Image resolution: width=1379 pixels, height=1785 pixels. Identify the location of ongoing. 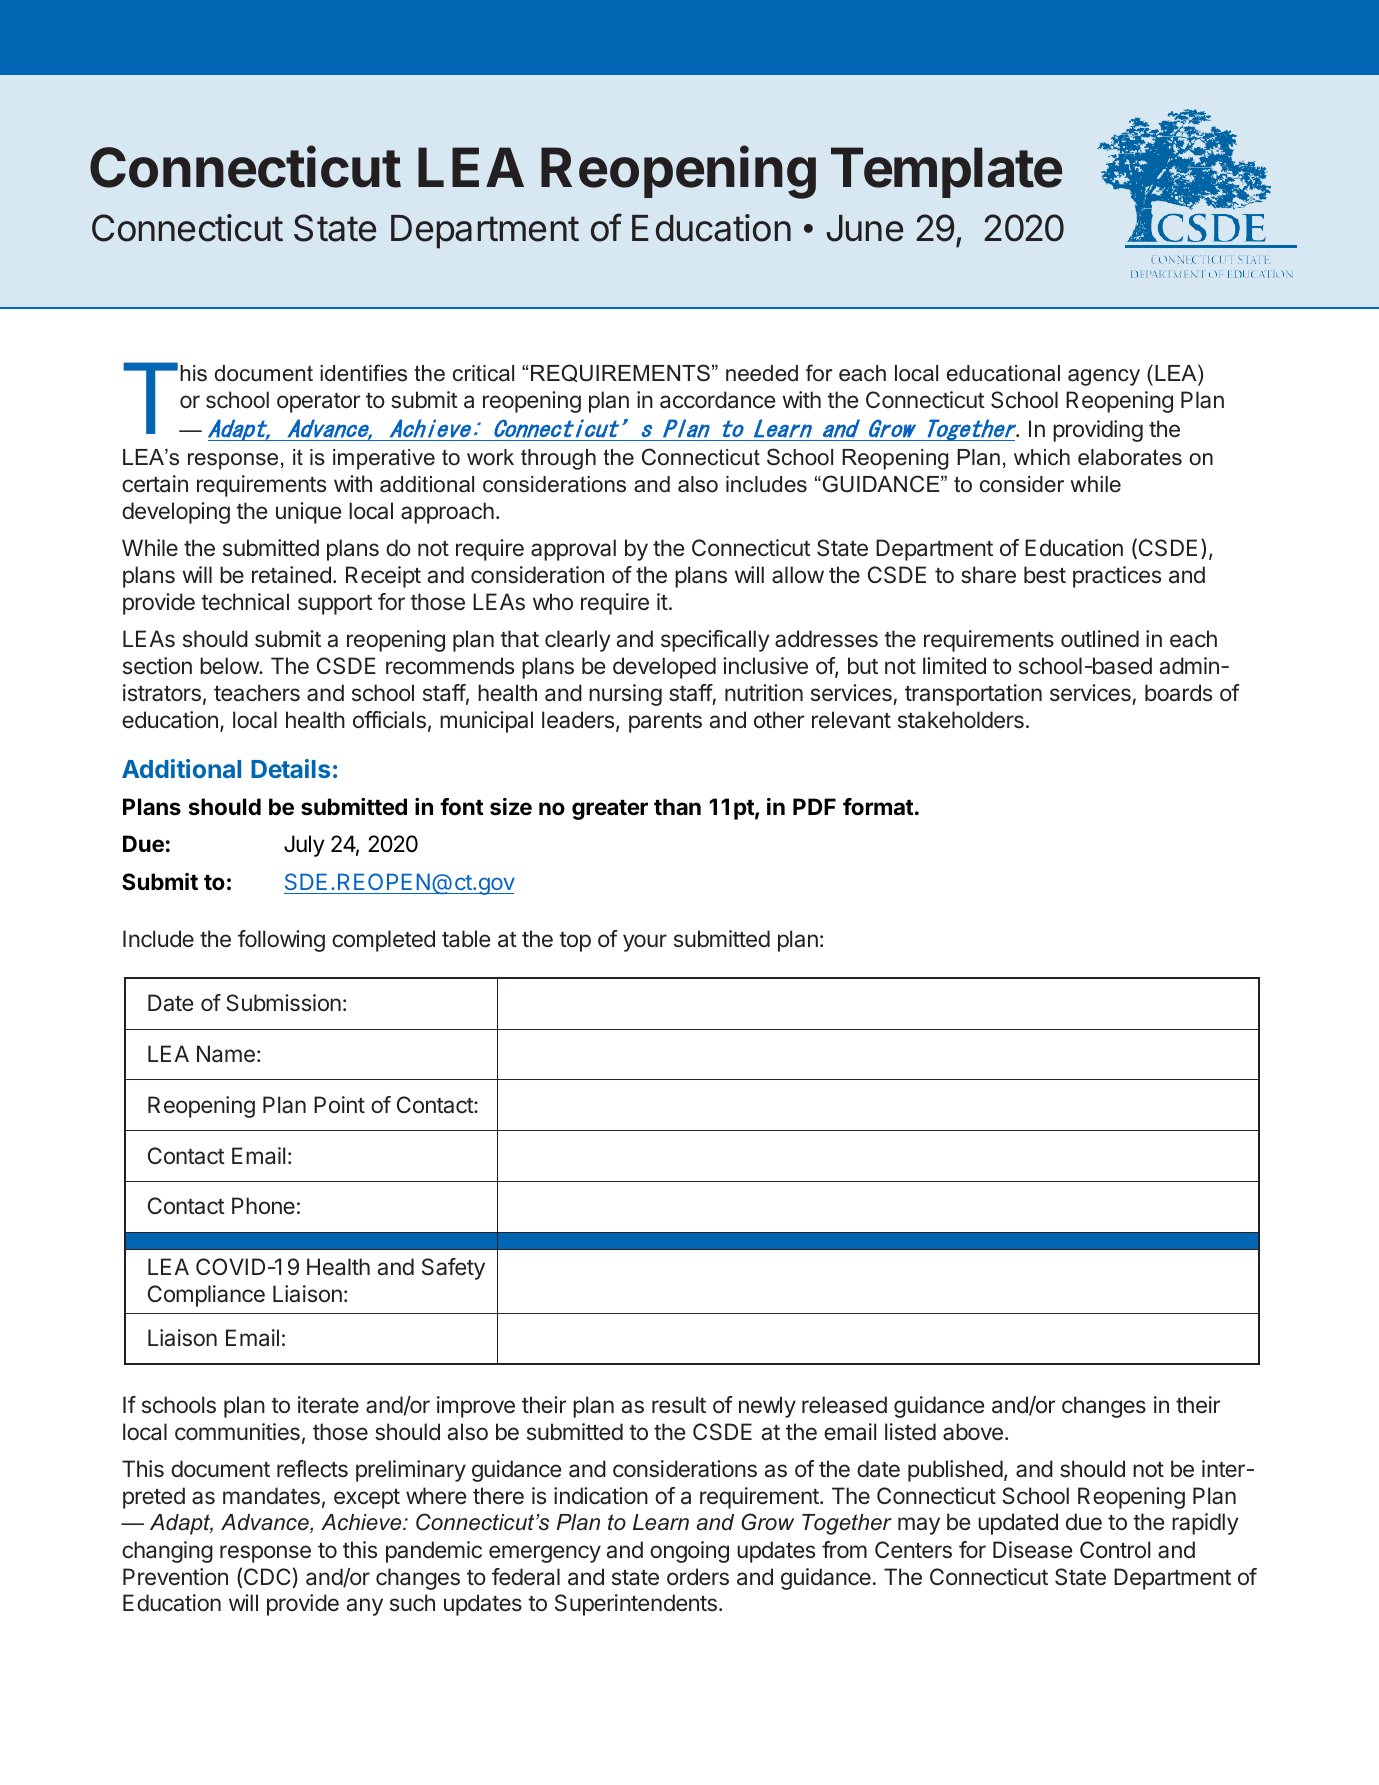
(689, 1552).
